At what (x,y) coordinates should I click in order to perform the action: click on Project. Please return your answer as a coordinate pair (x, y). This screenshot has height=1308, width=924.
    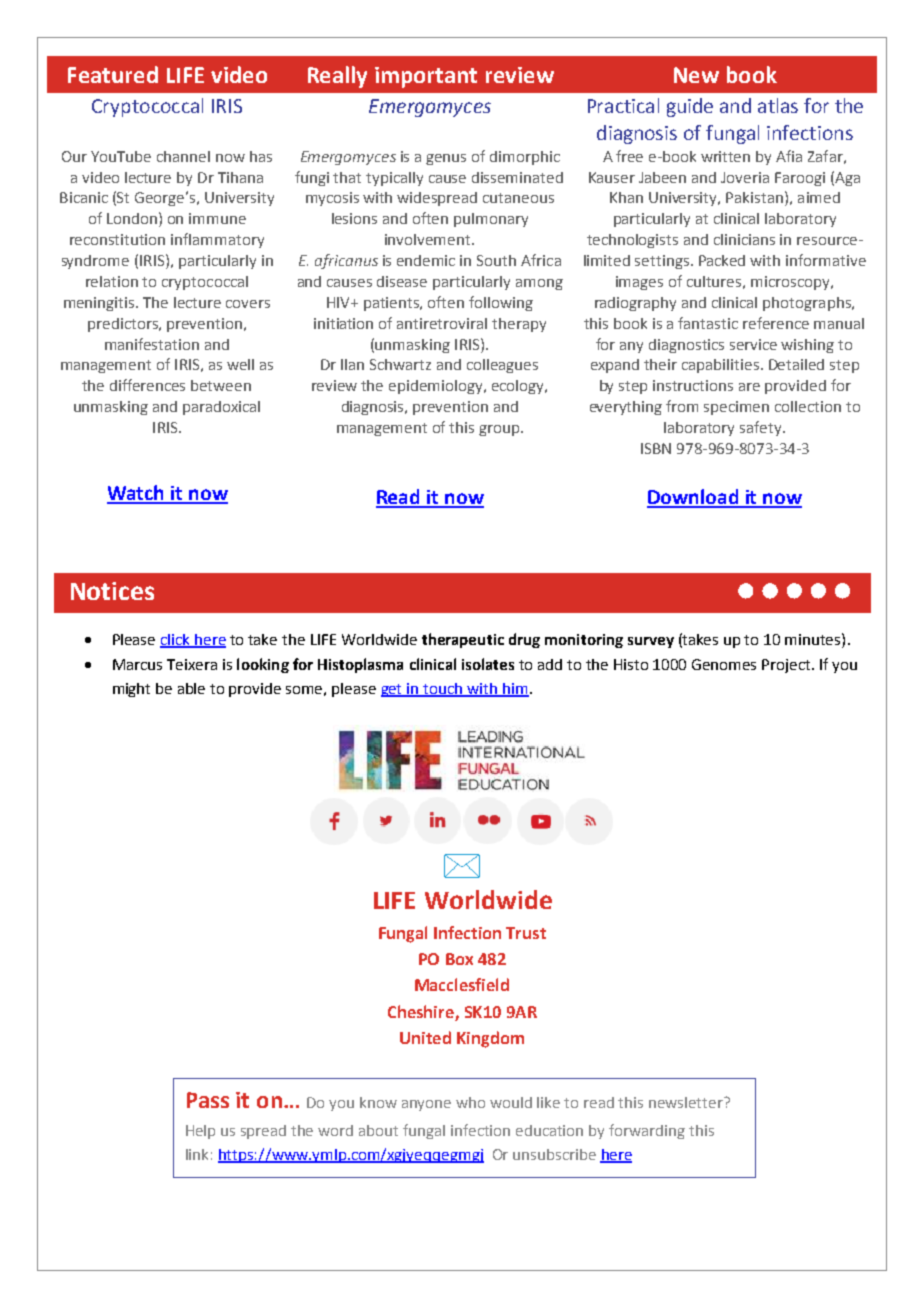
    Looking at the image, I should click on (787, 666).
